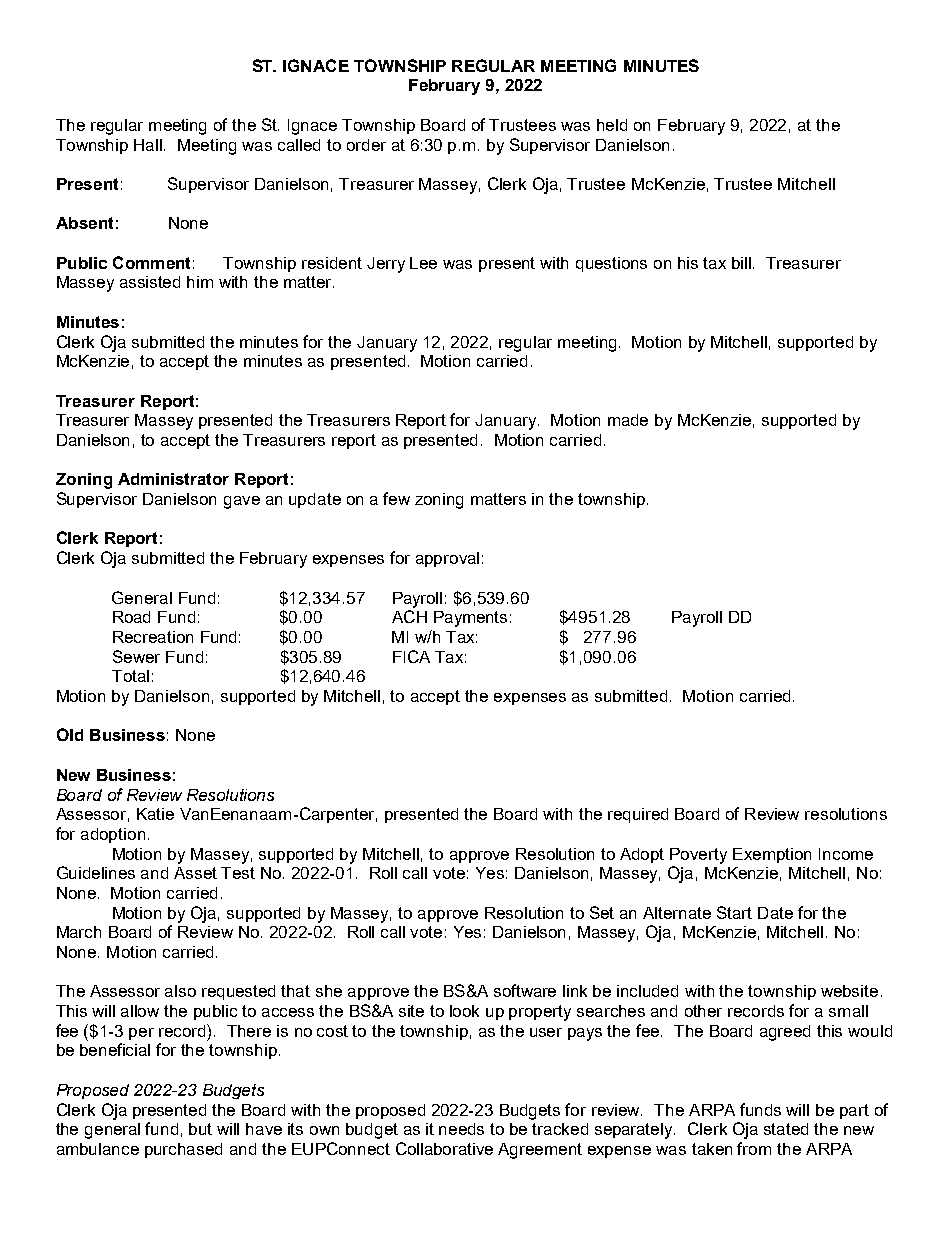 The image size is (952, 1233). What do you see at coordinates (149, 145) in the page?
I see `Hall` at bounding box center [149, 145].
